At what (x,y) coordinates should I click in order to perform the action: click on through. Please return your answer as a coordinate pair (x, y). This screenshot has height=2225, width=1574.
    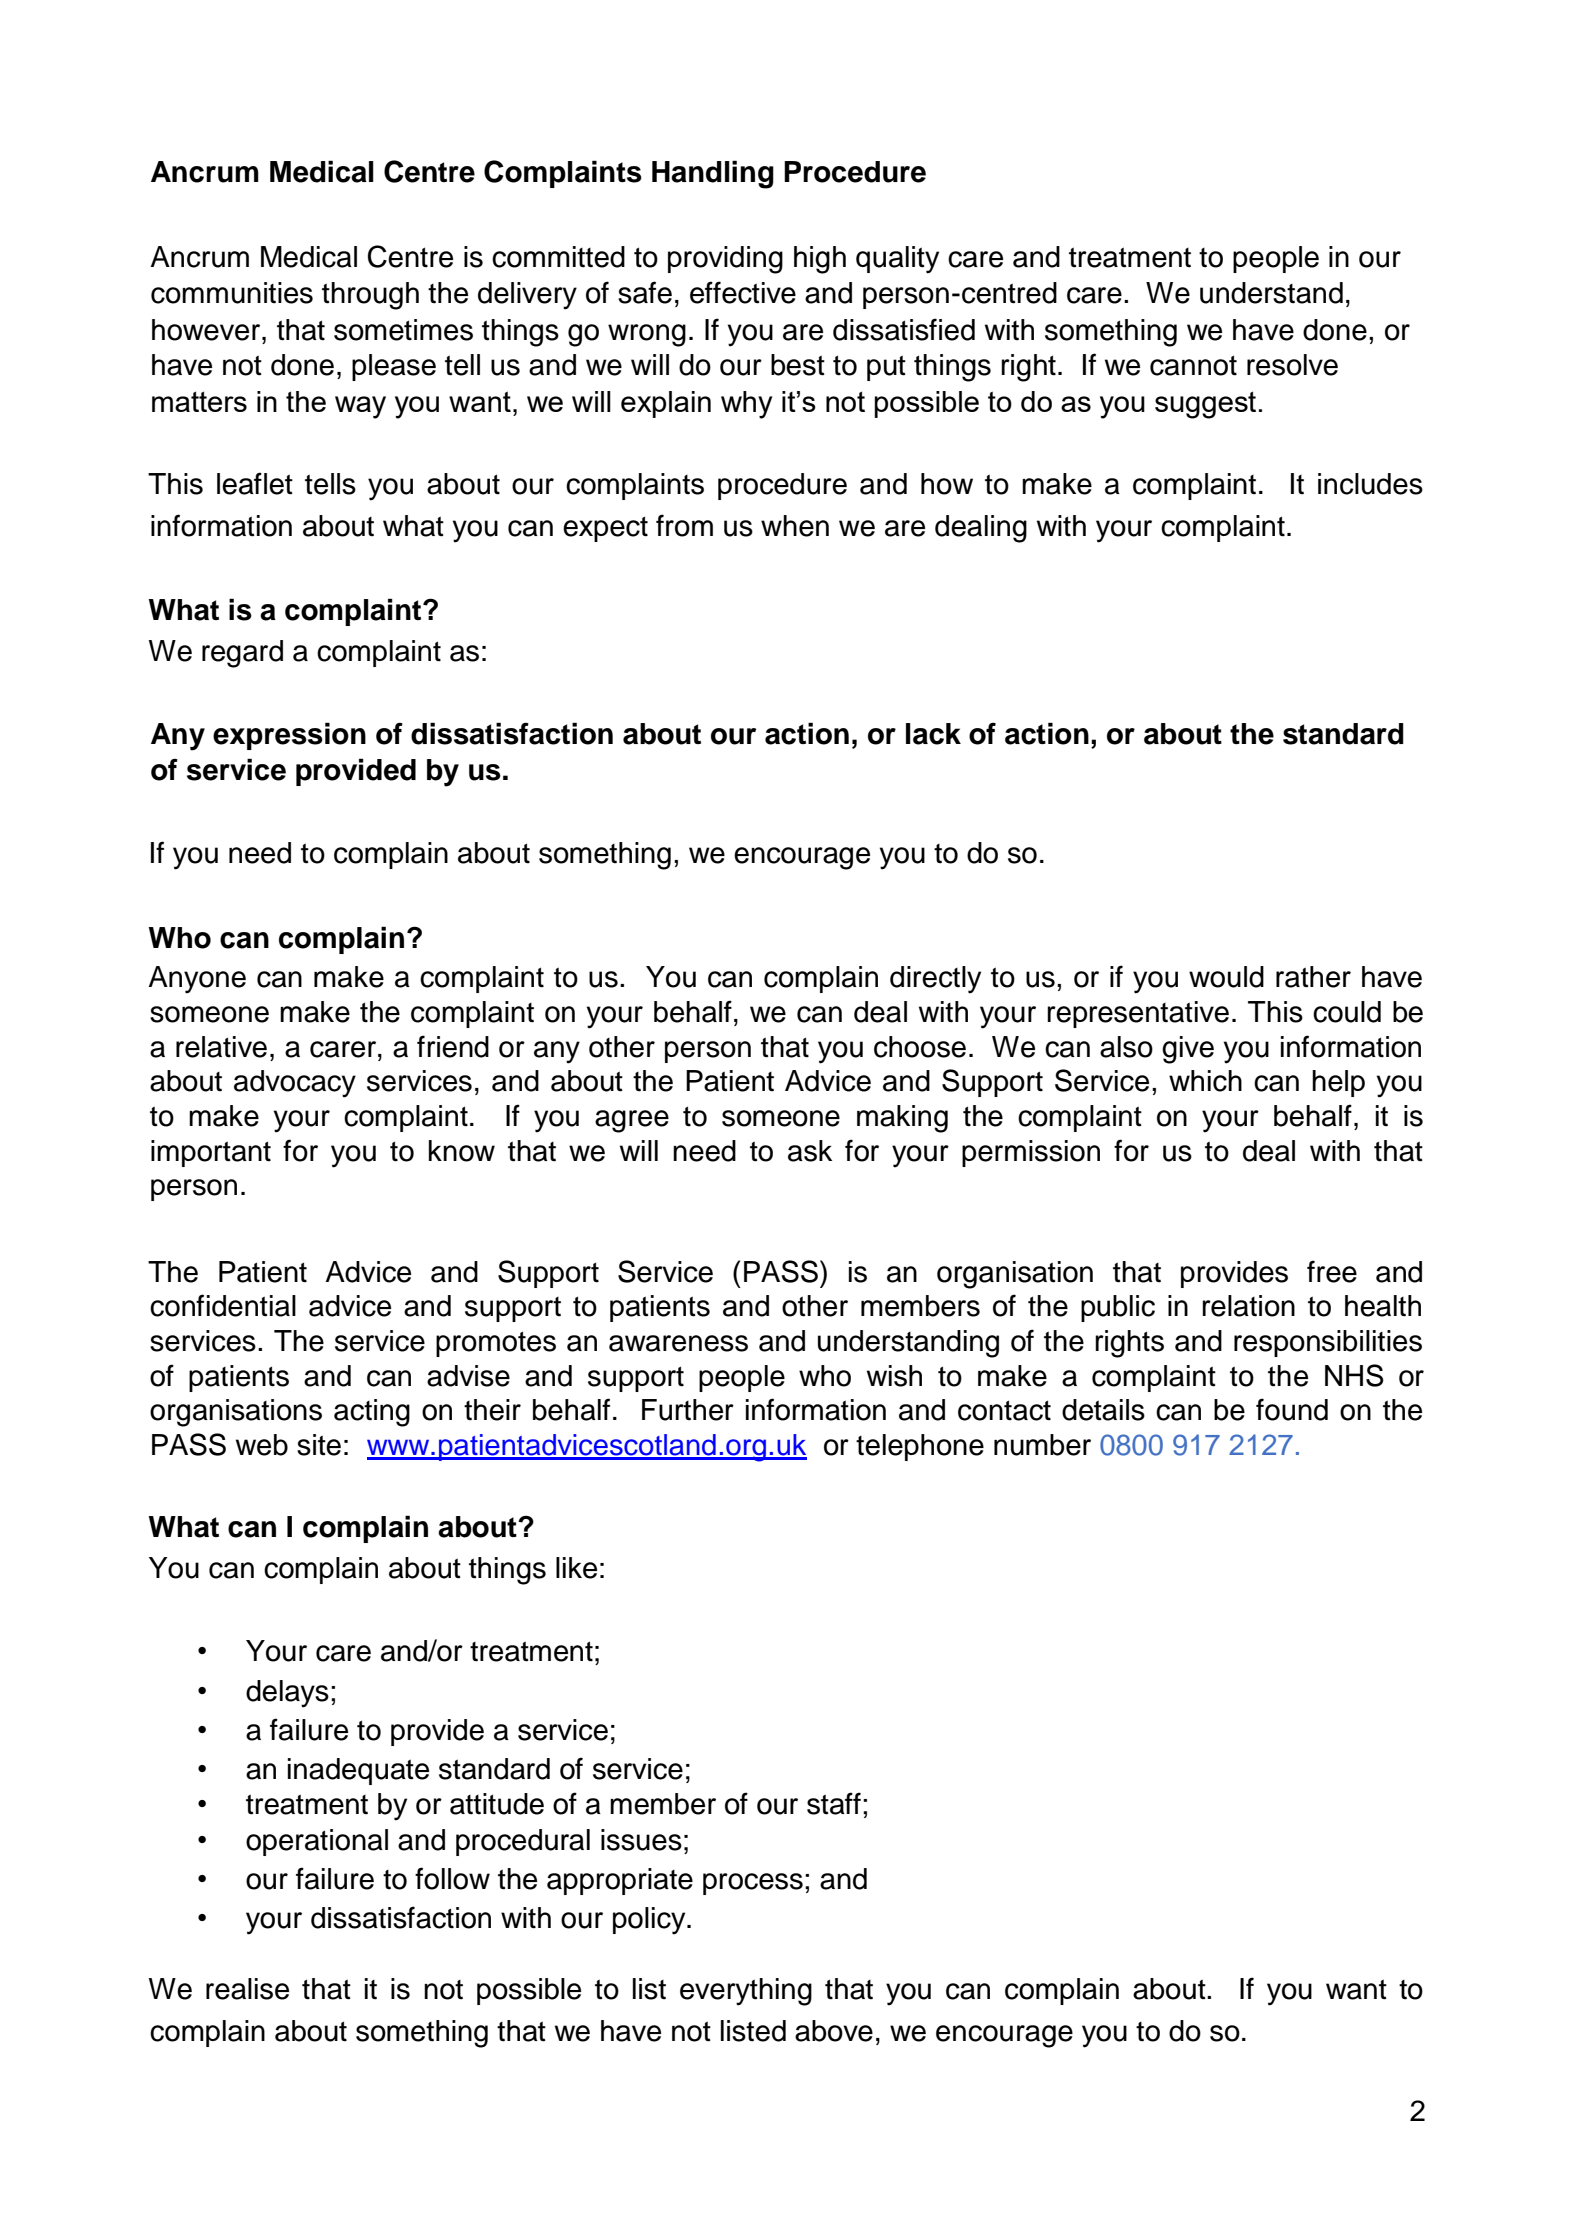
    Looking at the image, I should click on (370, 296).
